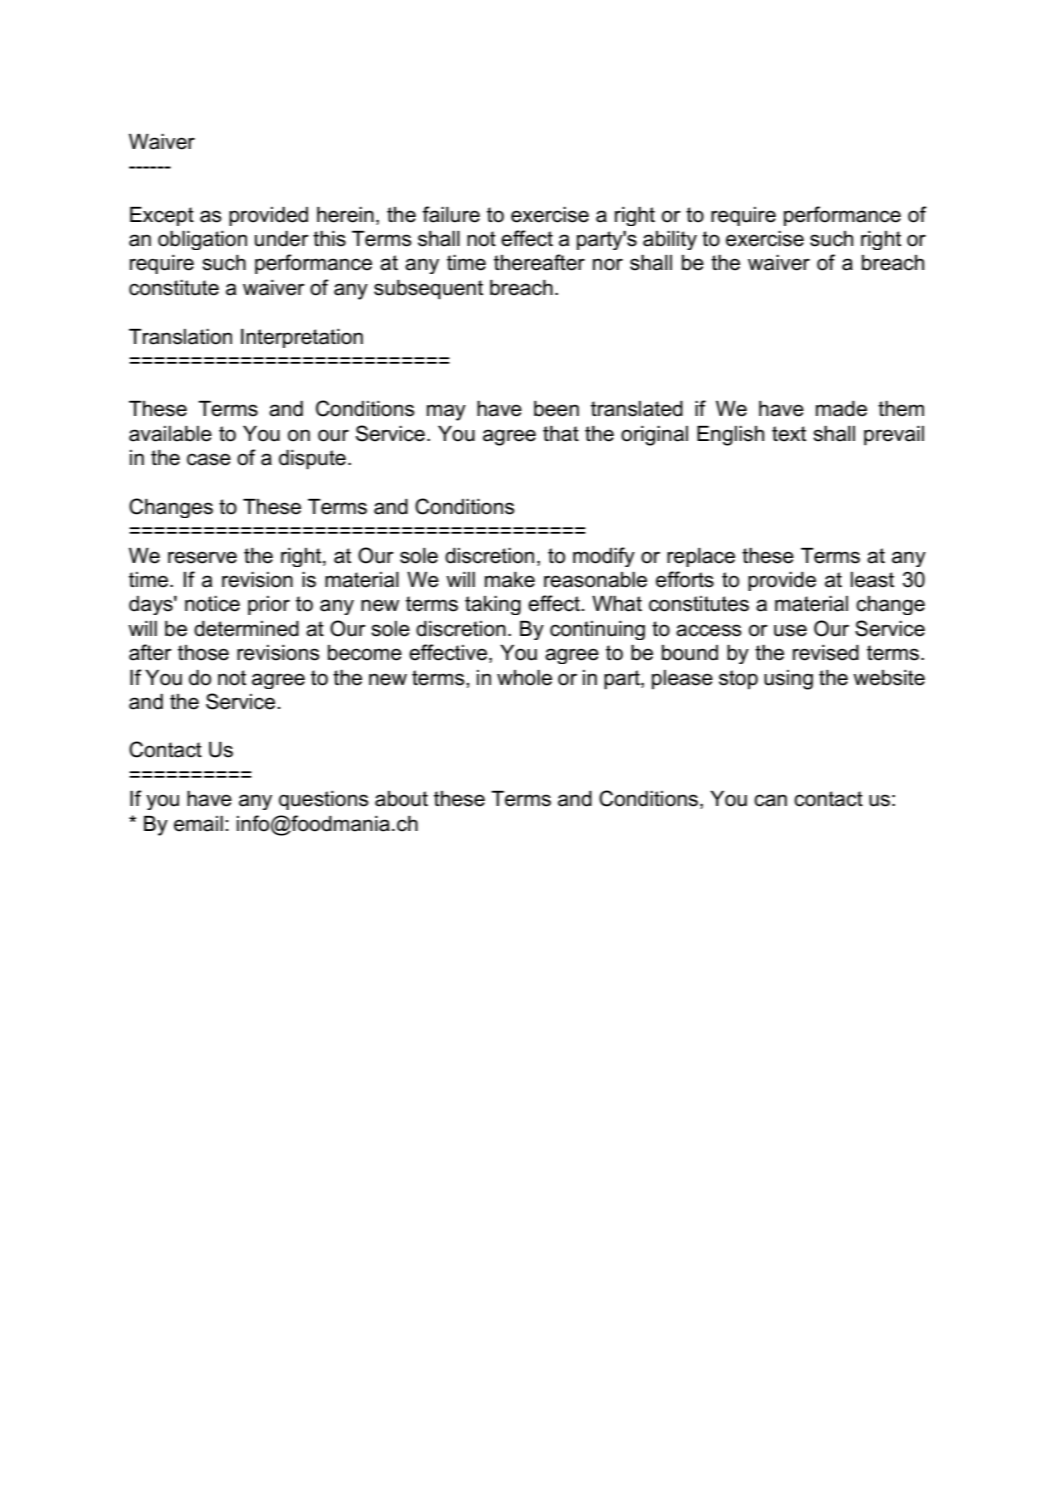 This image has height=1486, width=1051. I want to click on email, so click(198, 824).
